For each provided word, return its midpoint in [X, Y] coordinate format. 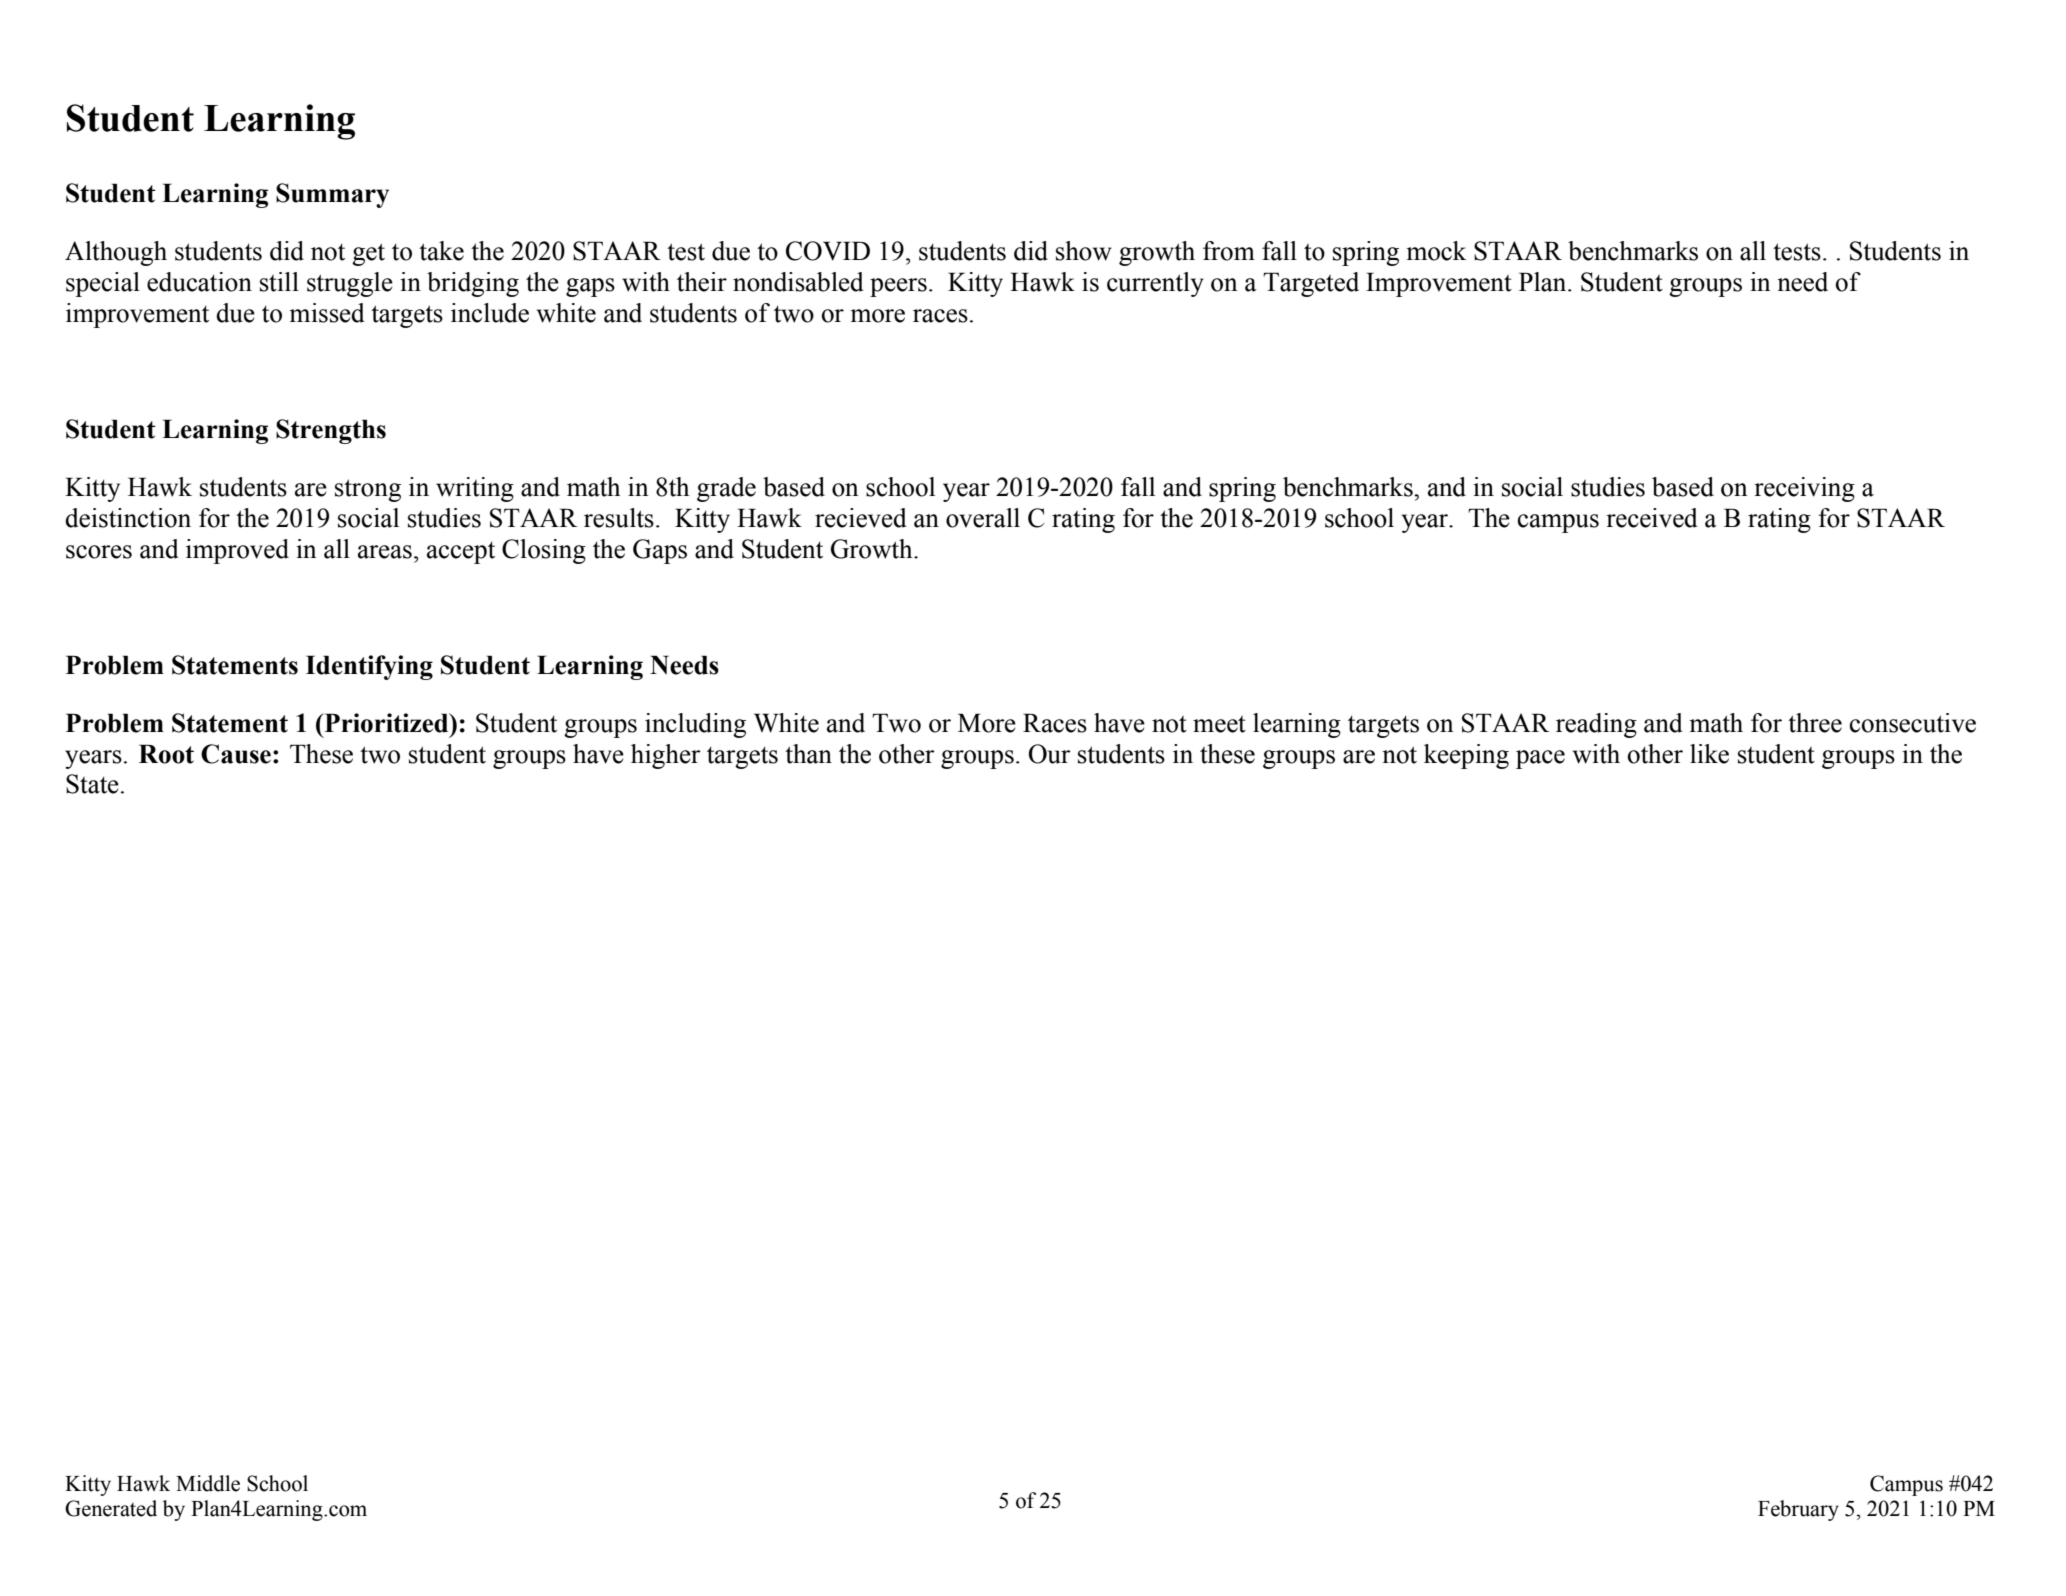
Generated [111, 1508]
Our [1050, 754]
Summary [332, 195]
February [1798, 1510]
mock [1436, 251]
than [808, 754]
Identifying [369, 667]
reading [1596, 725]
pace [1540, 759]
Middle [208, 1483]
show [1084, 251]
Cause [236, 754]
